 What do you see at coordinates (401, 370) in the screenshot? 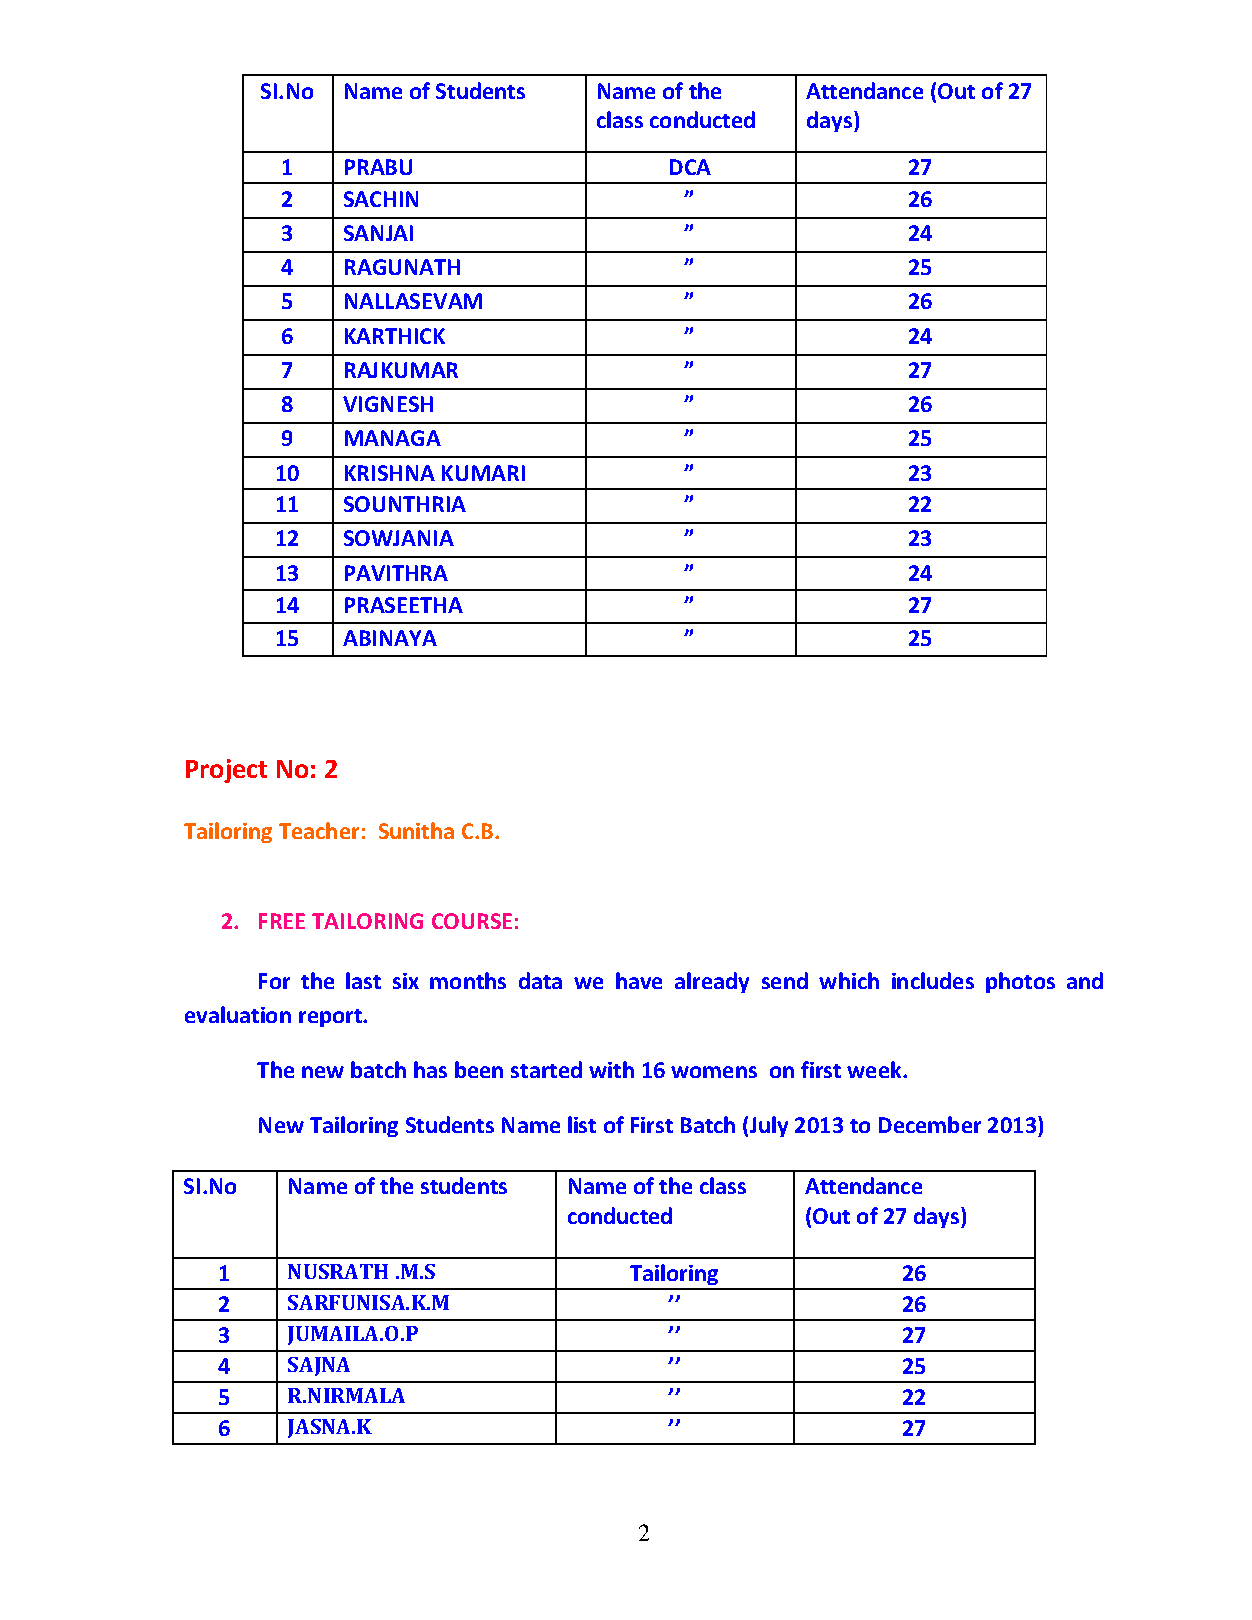
I see `RAJKUMAR` at bounding box center [401, 370].
